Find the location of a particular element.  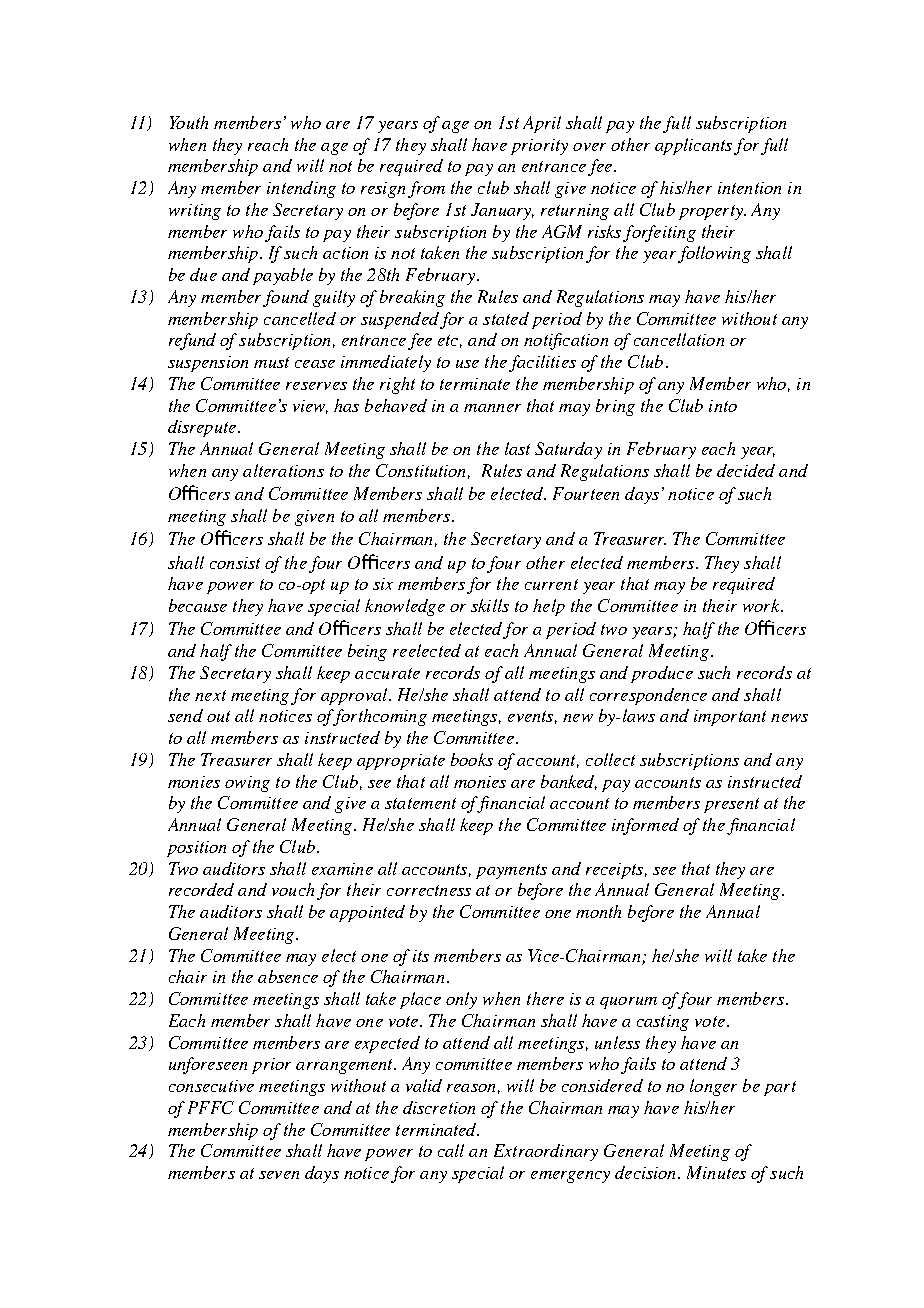

April is located at coordinates (542, 124).
